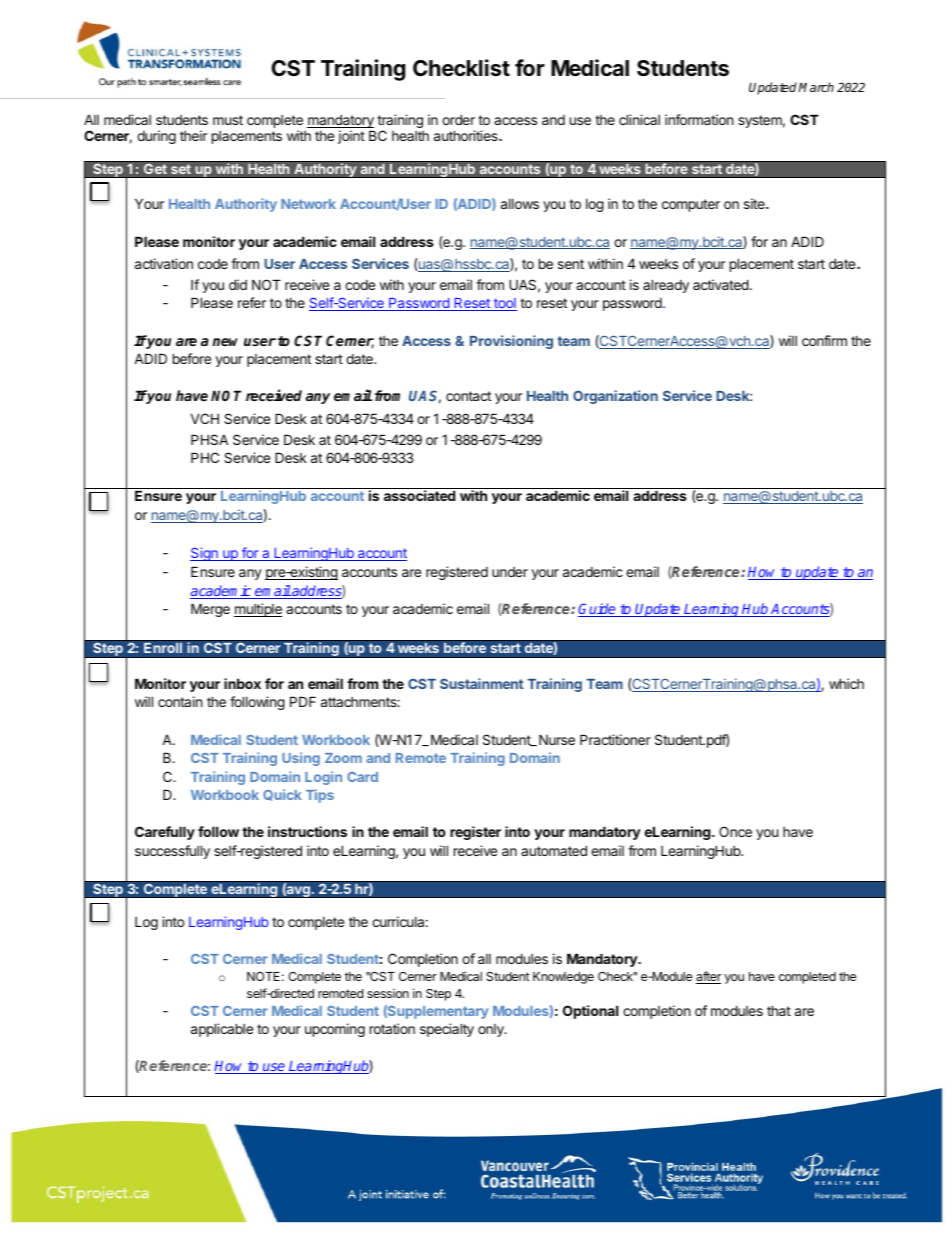 This screenshot has height=1233, width=952. What do you see at coordinates (699, 119) in the screenshot?
I see `information` at bounding box center [699, 119].
